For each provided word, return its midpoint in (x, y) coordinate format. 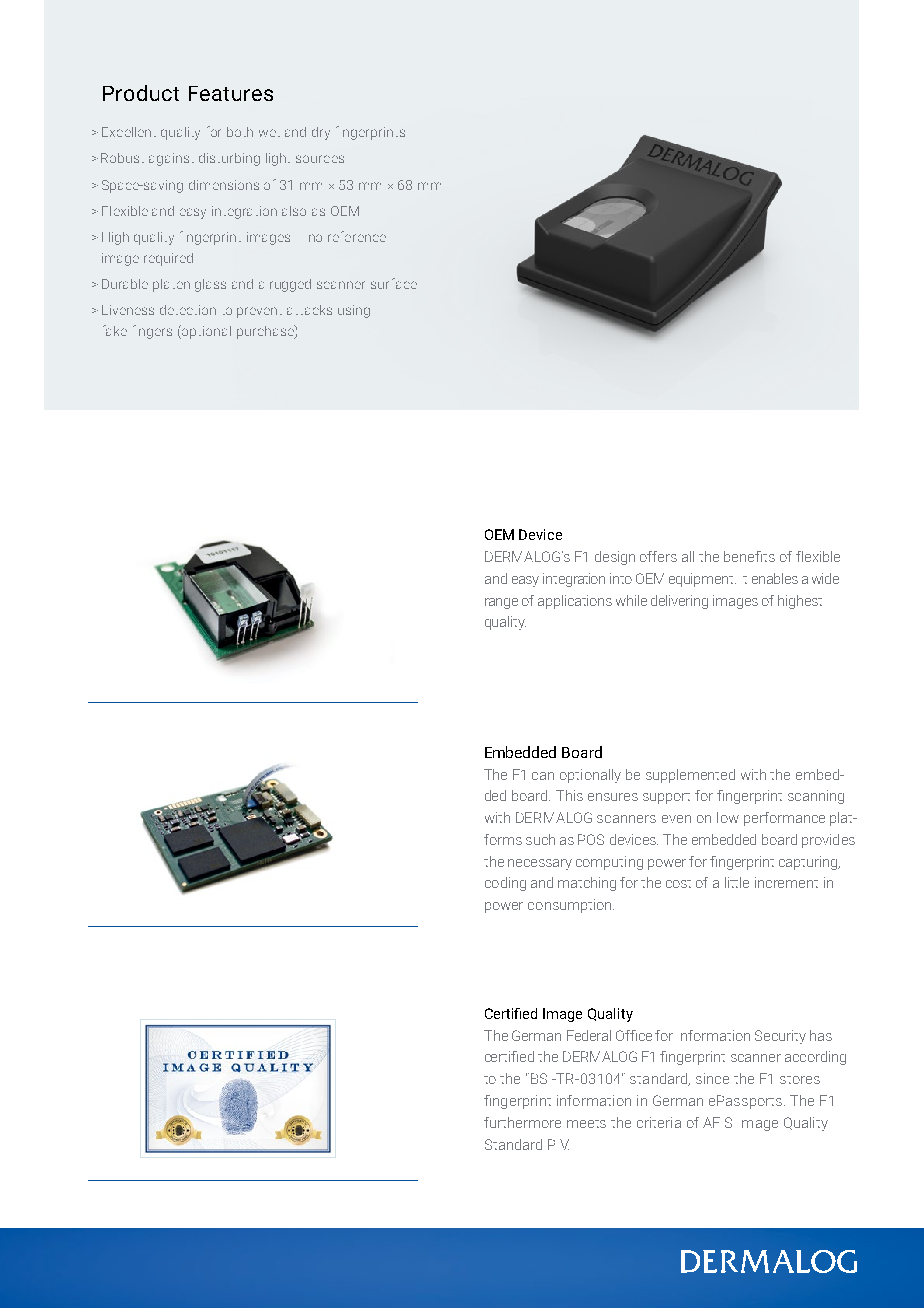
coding (505, 884)
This (569, 795)
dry (321, 133)
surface (394, 283)
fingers (152, 332)
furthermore (522, 1122)
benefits (749, 556)
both (240, 132)
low (728, 817)
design (615, 558)
